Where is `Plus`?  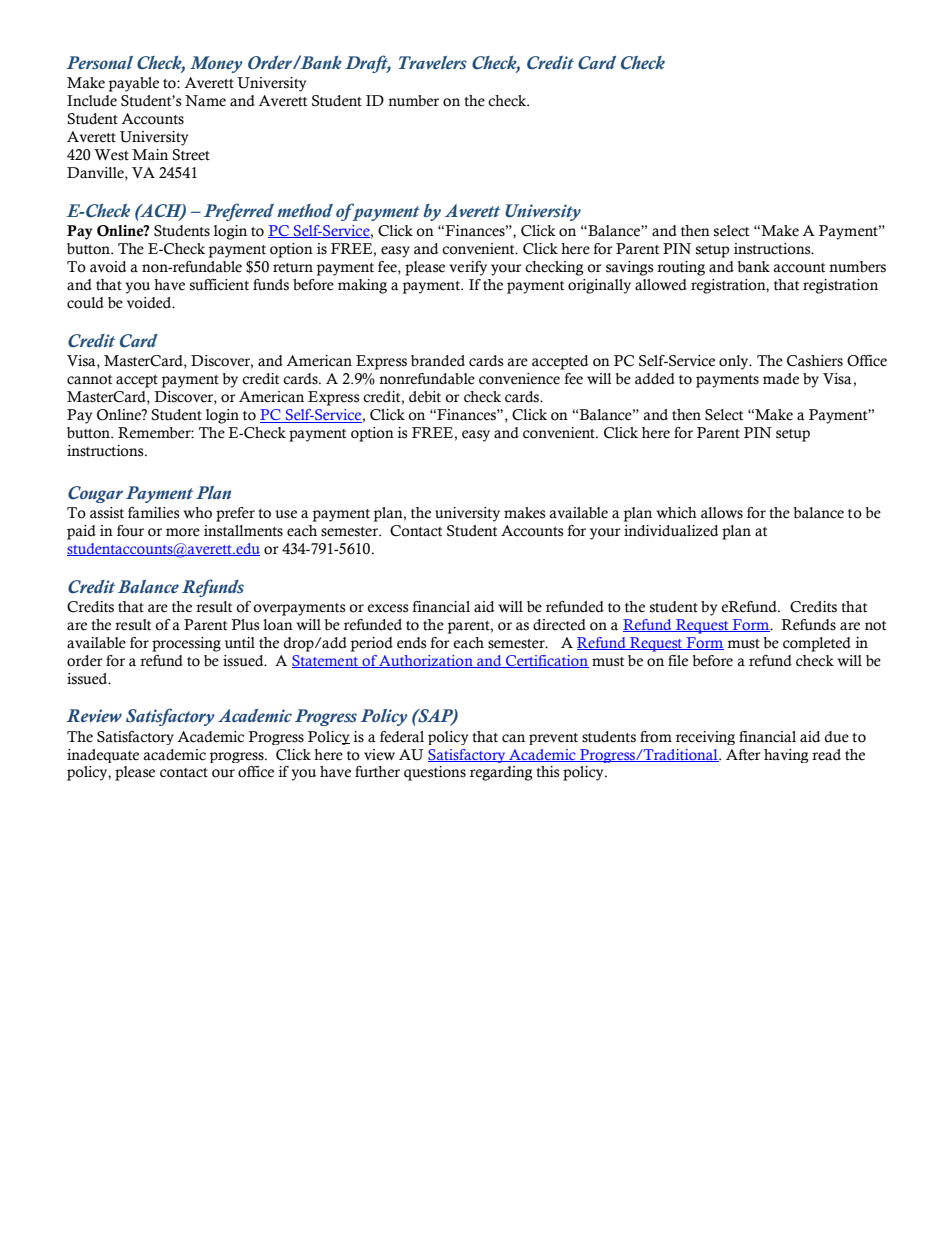
Plus is located at coordinates (245, 625).
